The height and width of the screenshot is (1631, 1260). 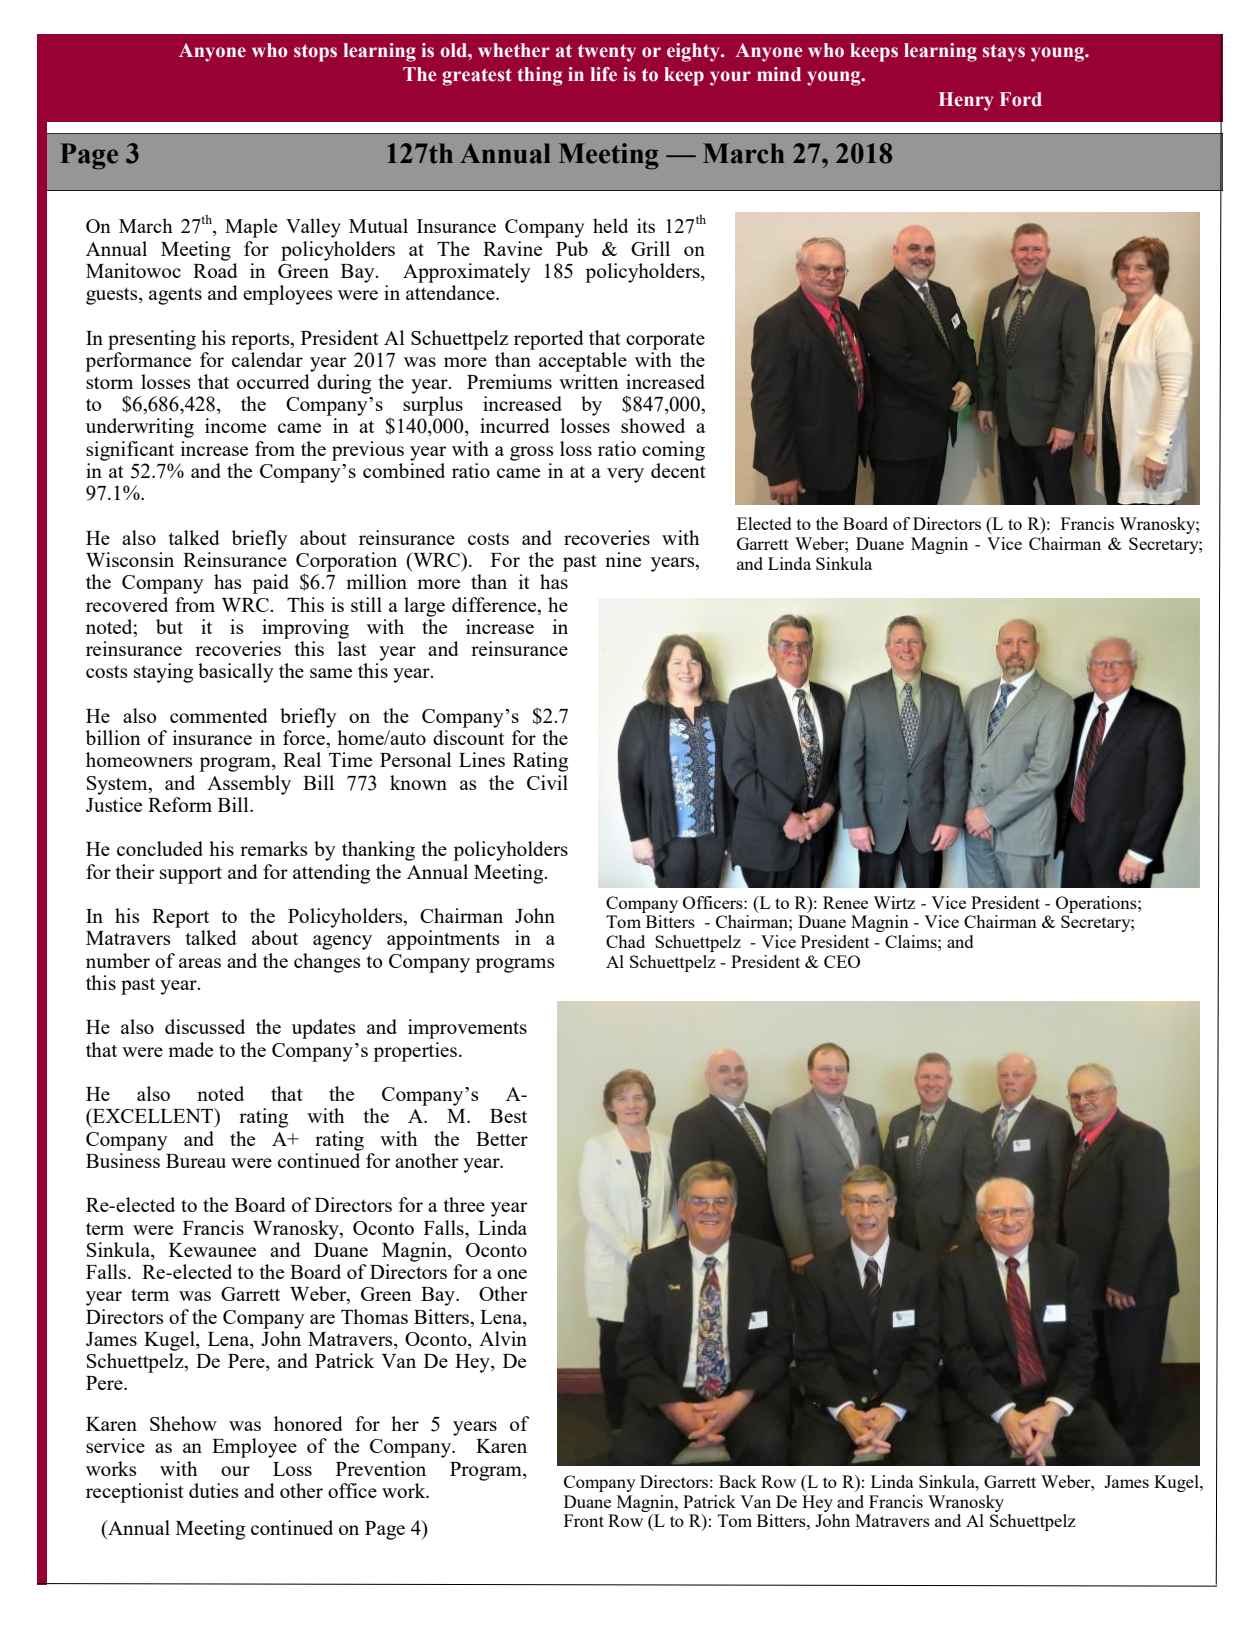 I want to click on CEO, so click(x=842, y=961).
